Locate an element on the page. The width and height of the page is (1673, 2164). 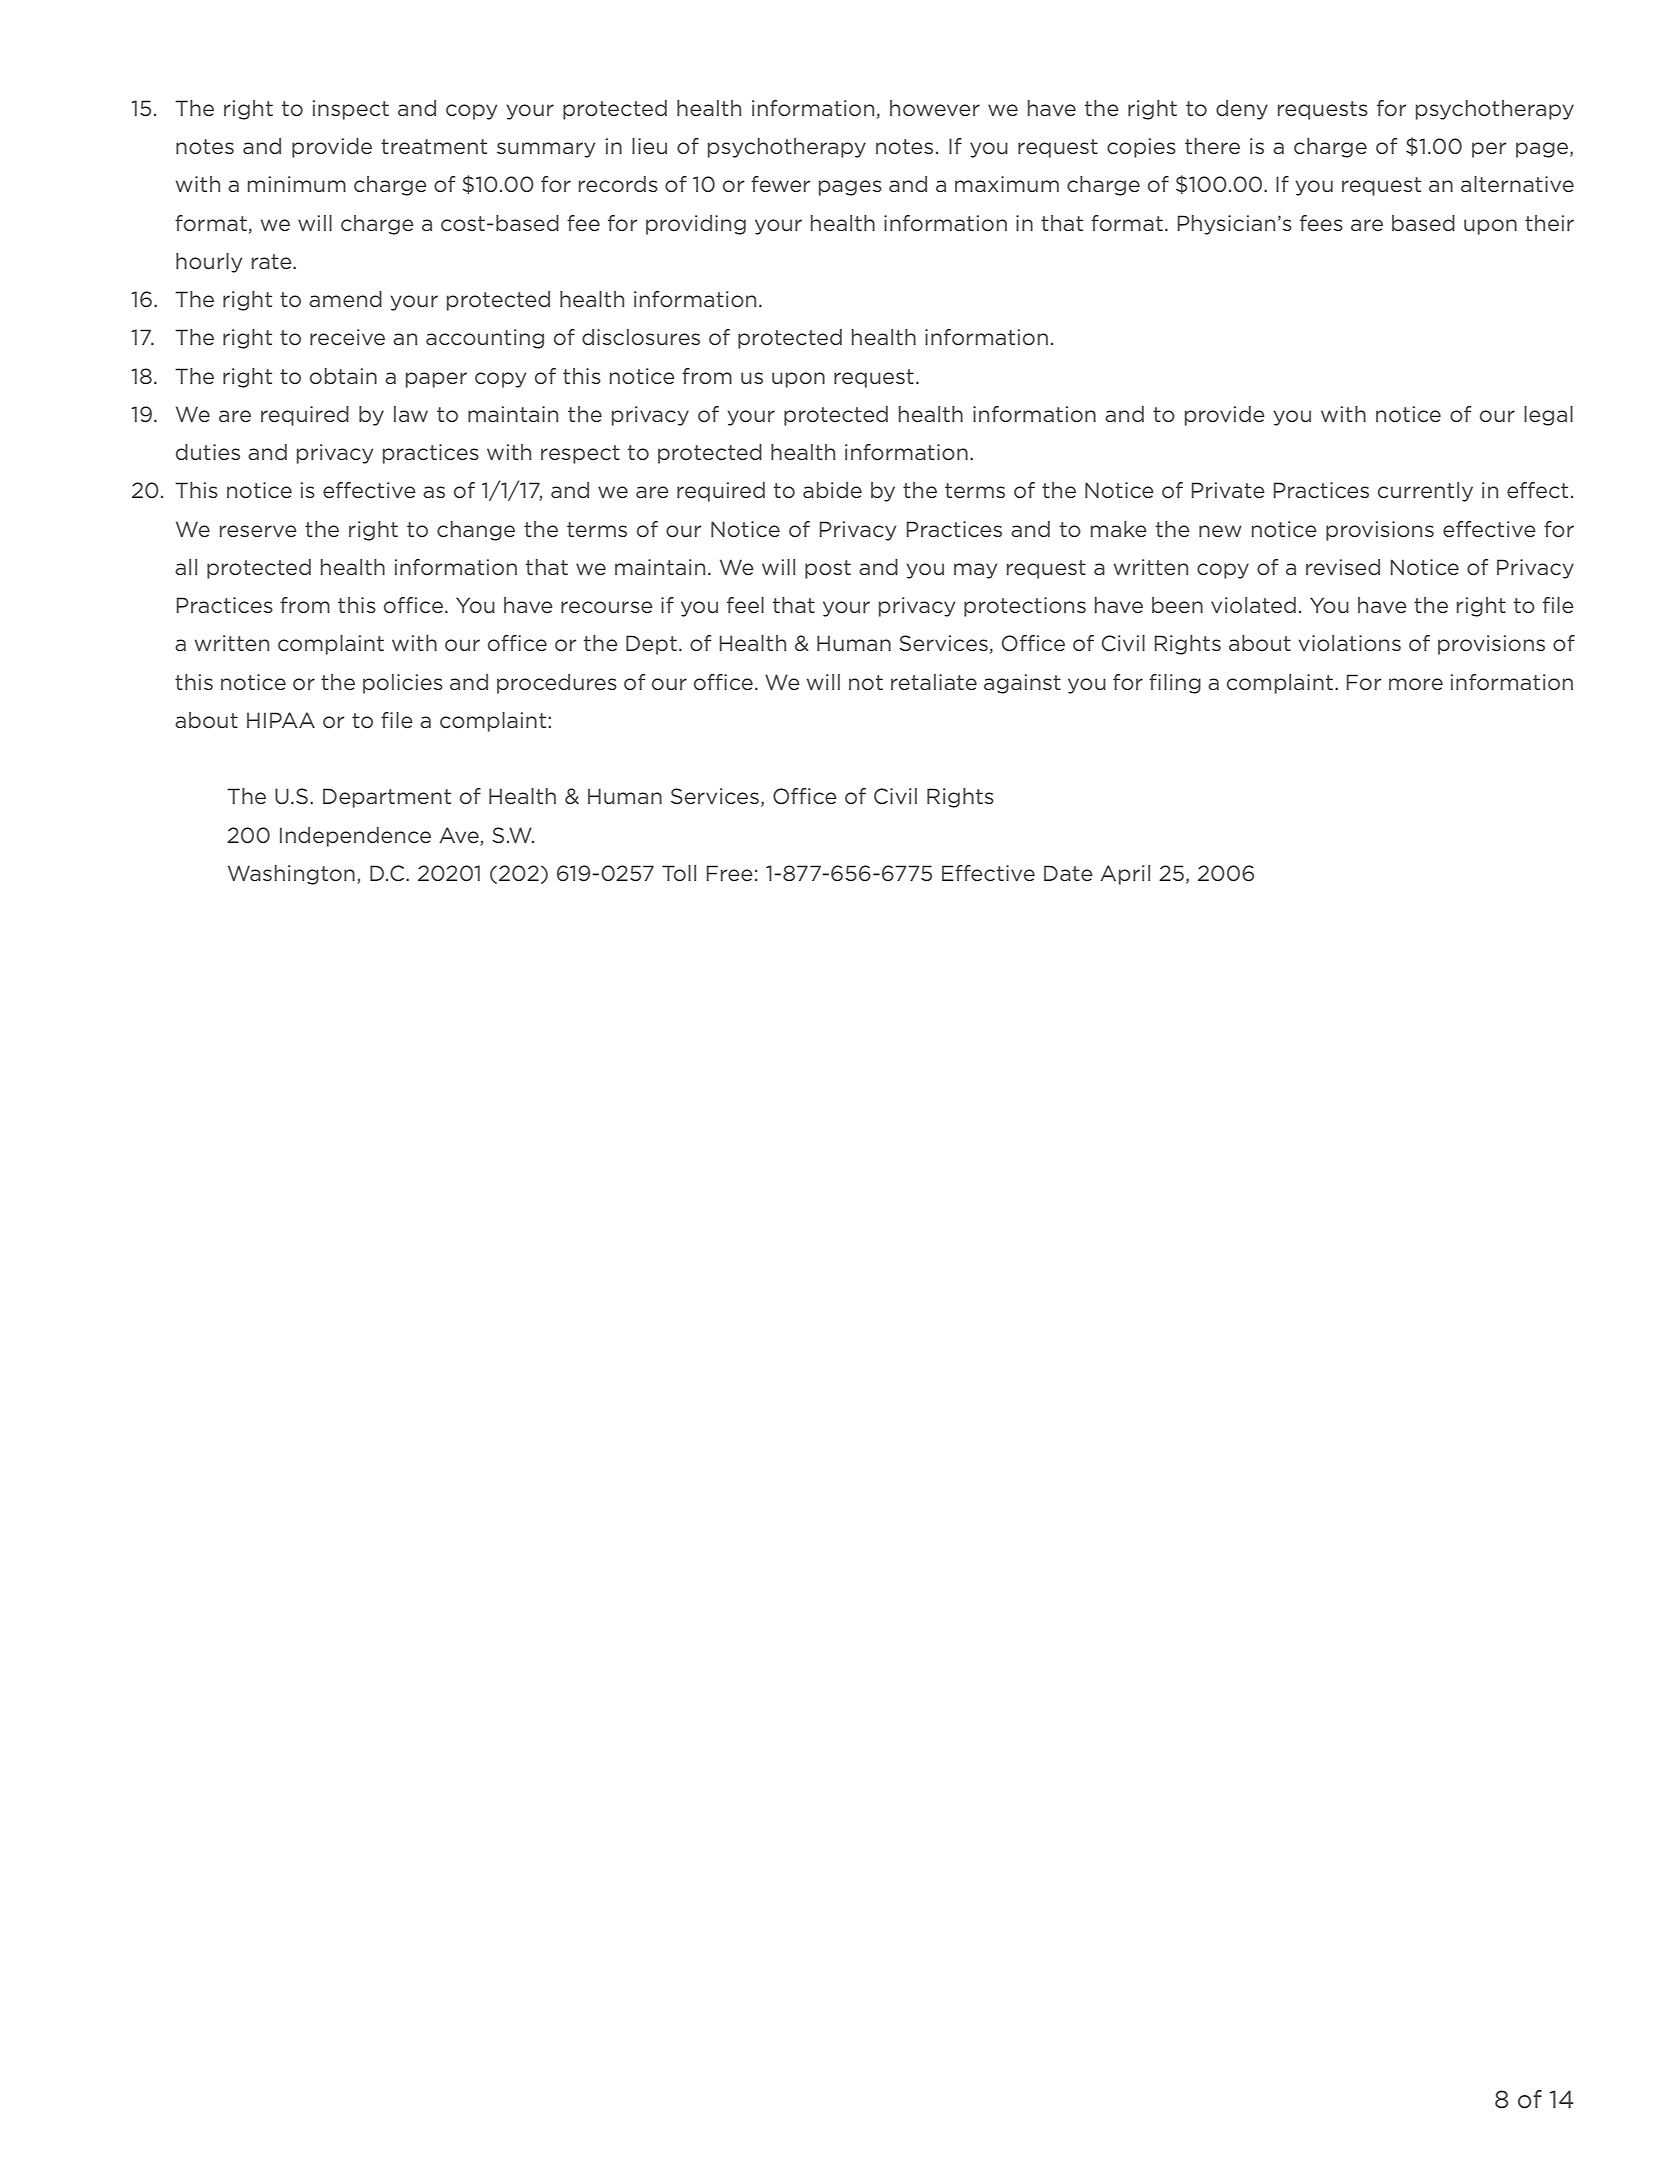
fees is located at coordinates (1321, 223).
